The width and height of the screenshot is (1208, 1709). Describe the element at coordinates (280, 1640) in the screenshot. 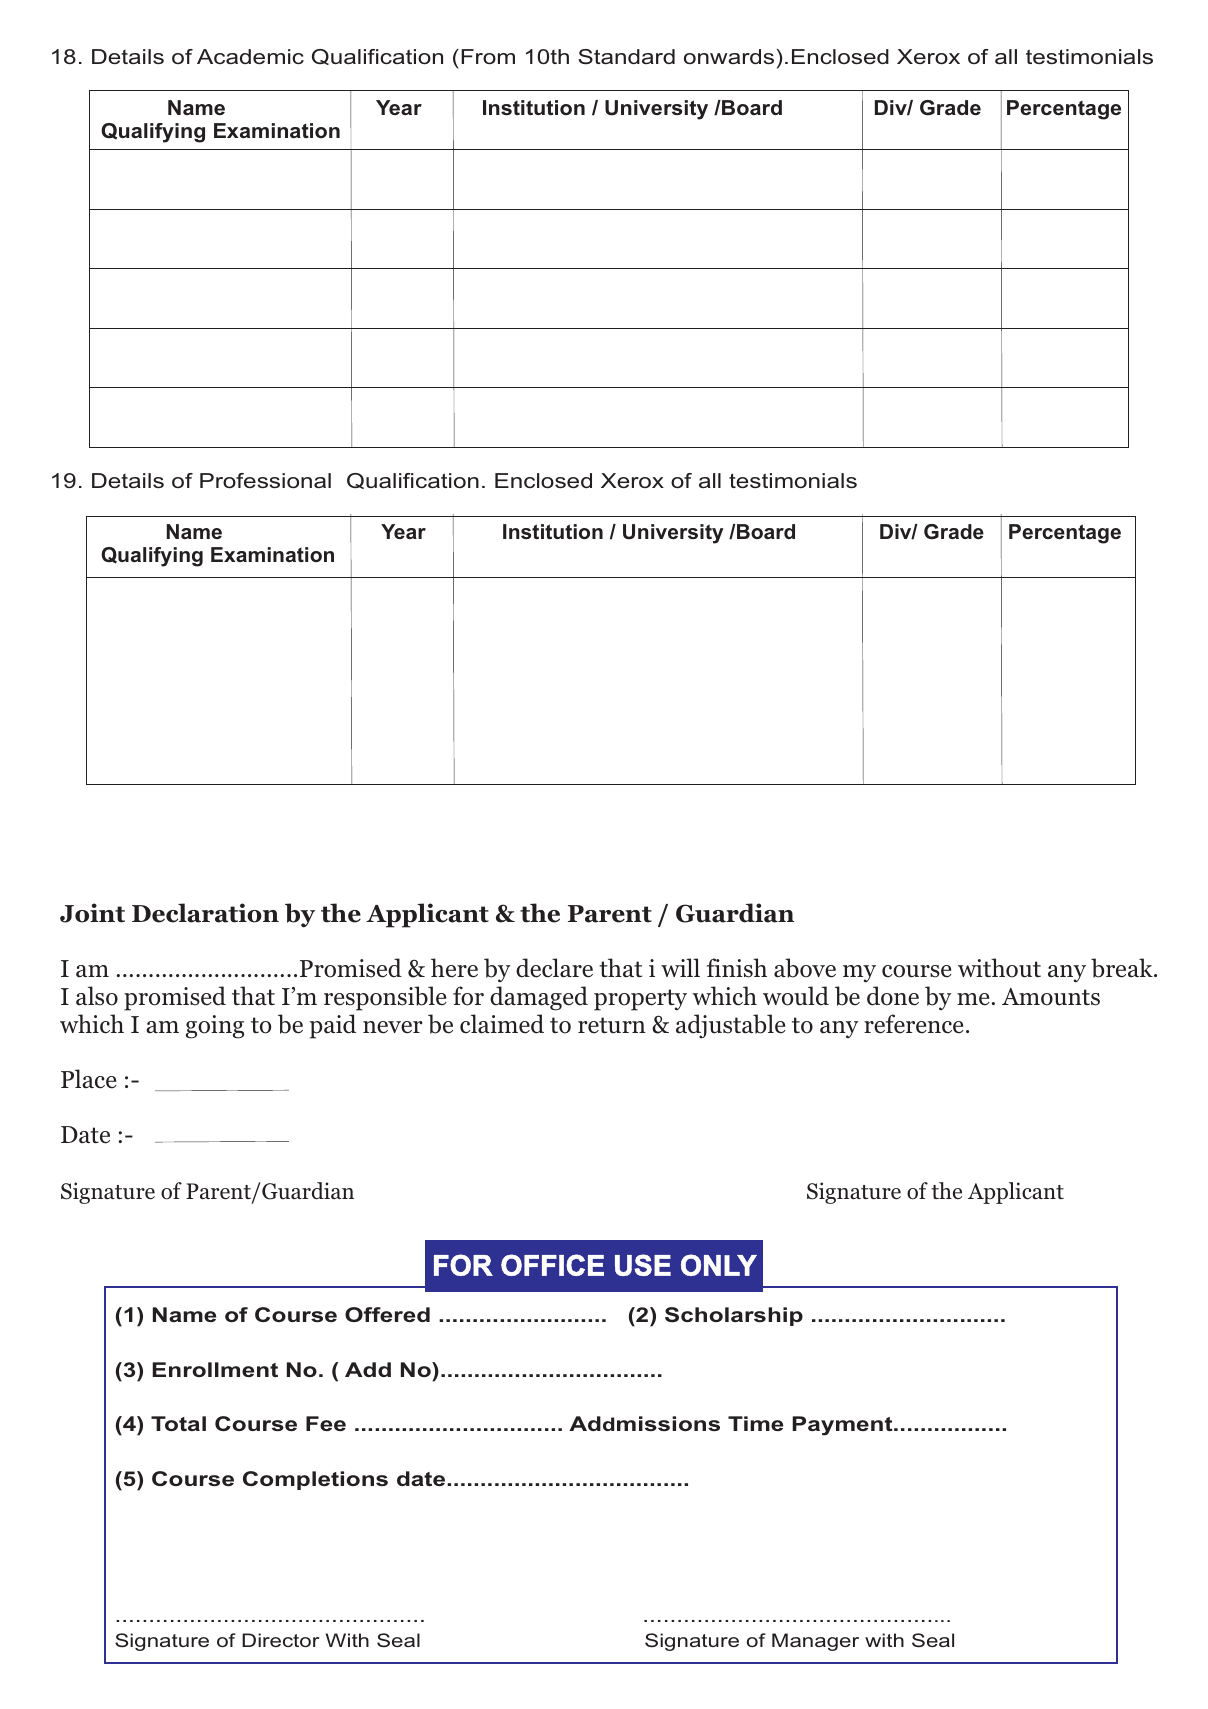

I see `Director` at that location.
